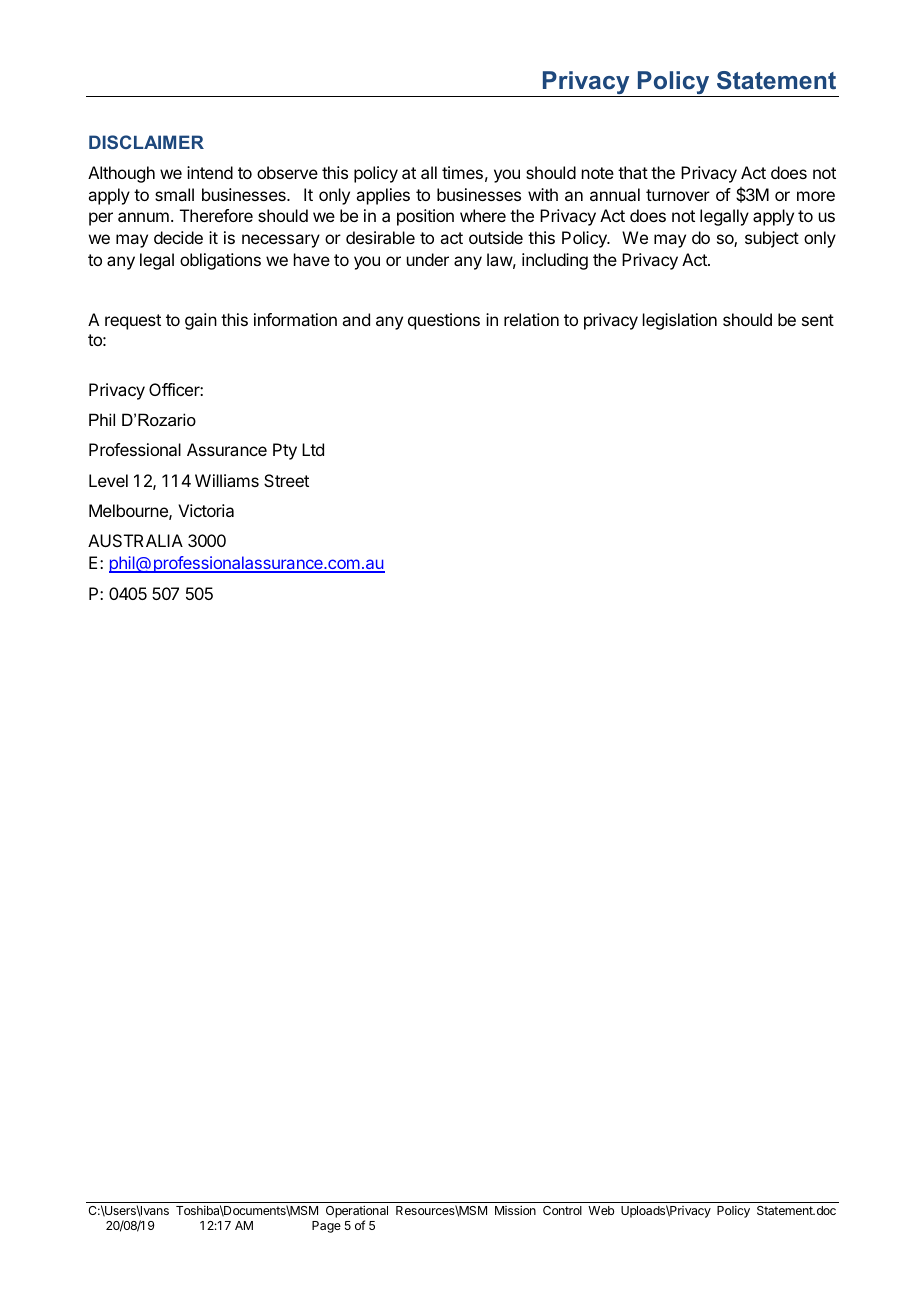 The height and width of the screenshot is (1308, 924). What do you see at coordinates (286, 480) in the screenshot?
I see `Street` at bounding box center [286, 480].
